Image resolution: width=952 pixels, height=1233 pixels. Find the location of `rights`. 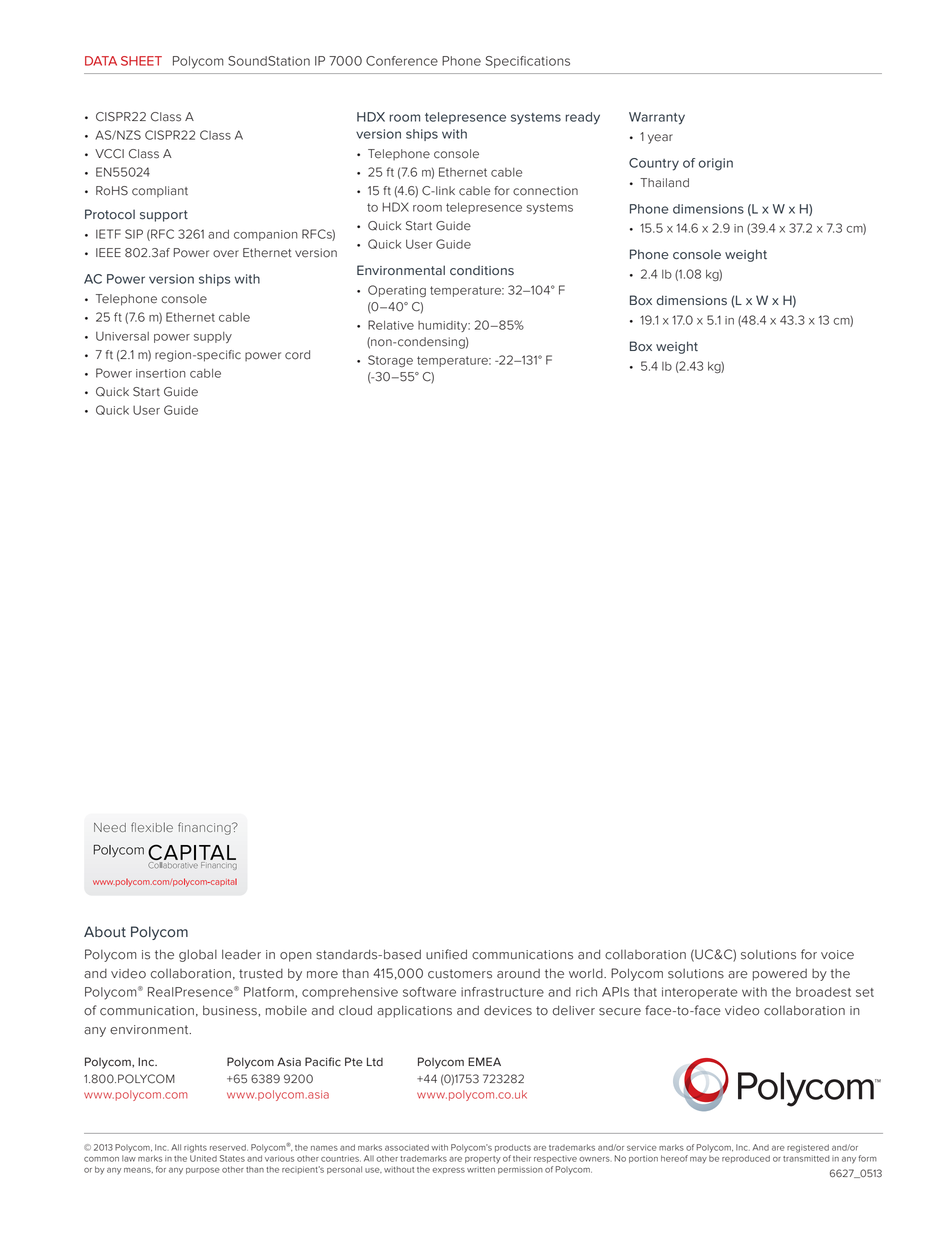

rights is located at coordinates (195, 1148).
